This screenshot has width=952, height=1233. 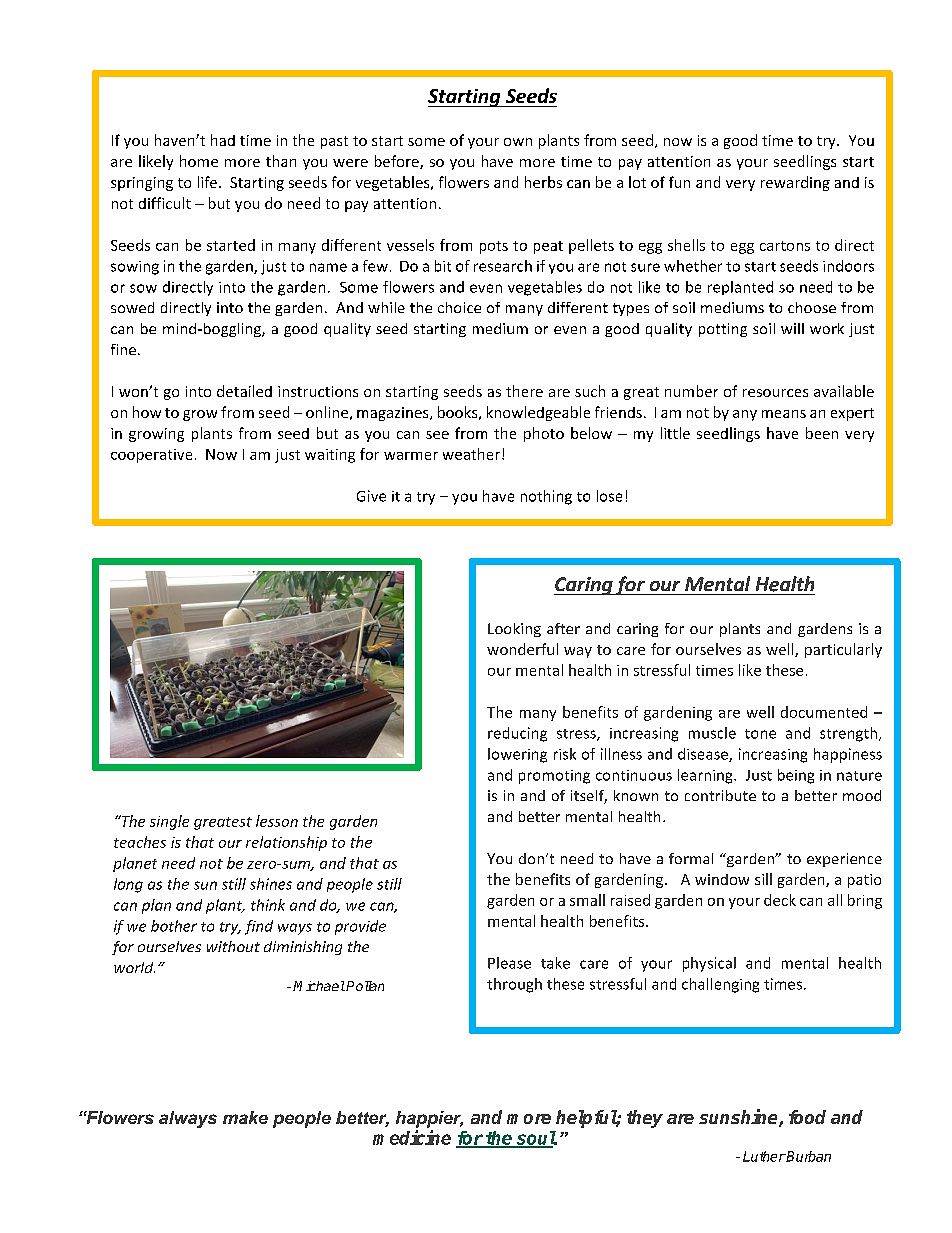 What do you see at coordinates (245, 1117) in the screenshot?
I see `make` at bounding box center [245, 1117].
